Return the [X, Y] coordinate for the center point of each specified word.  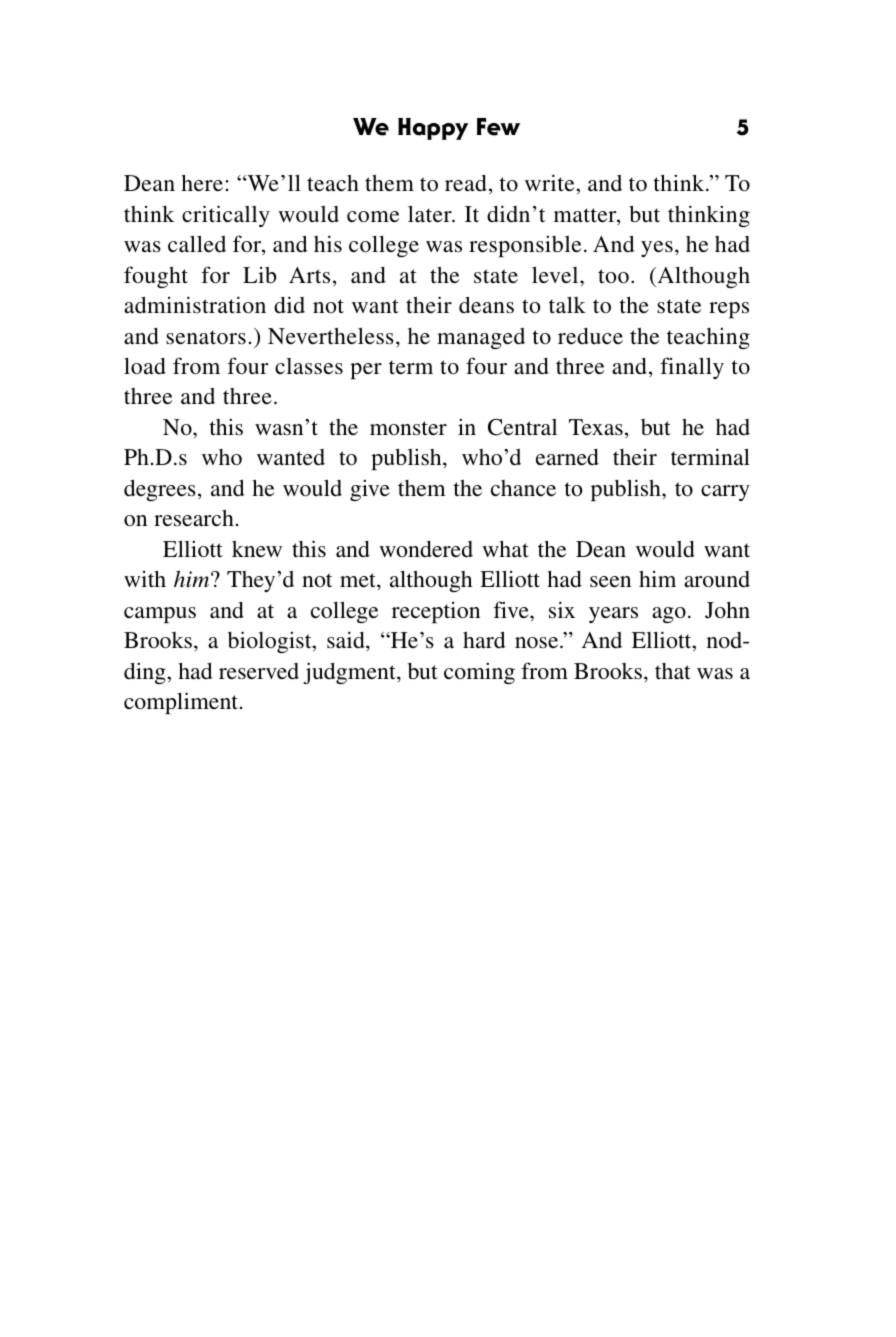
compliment [182, 703]
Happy [433, 129]
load [145, 366]
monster [408, 428]
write [551, 182]
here [203, 182]
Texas [596, 427]
